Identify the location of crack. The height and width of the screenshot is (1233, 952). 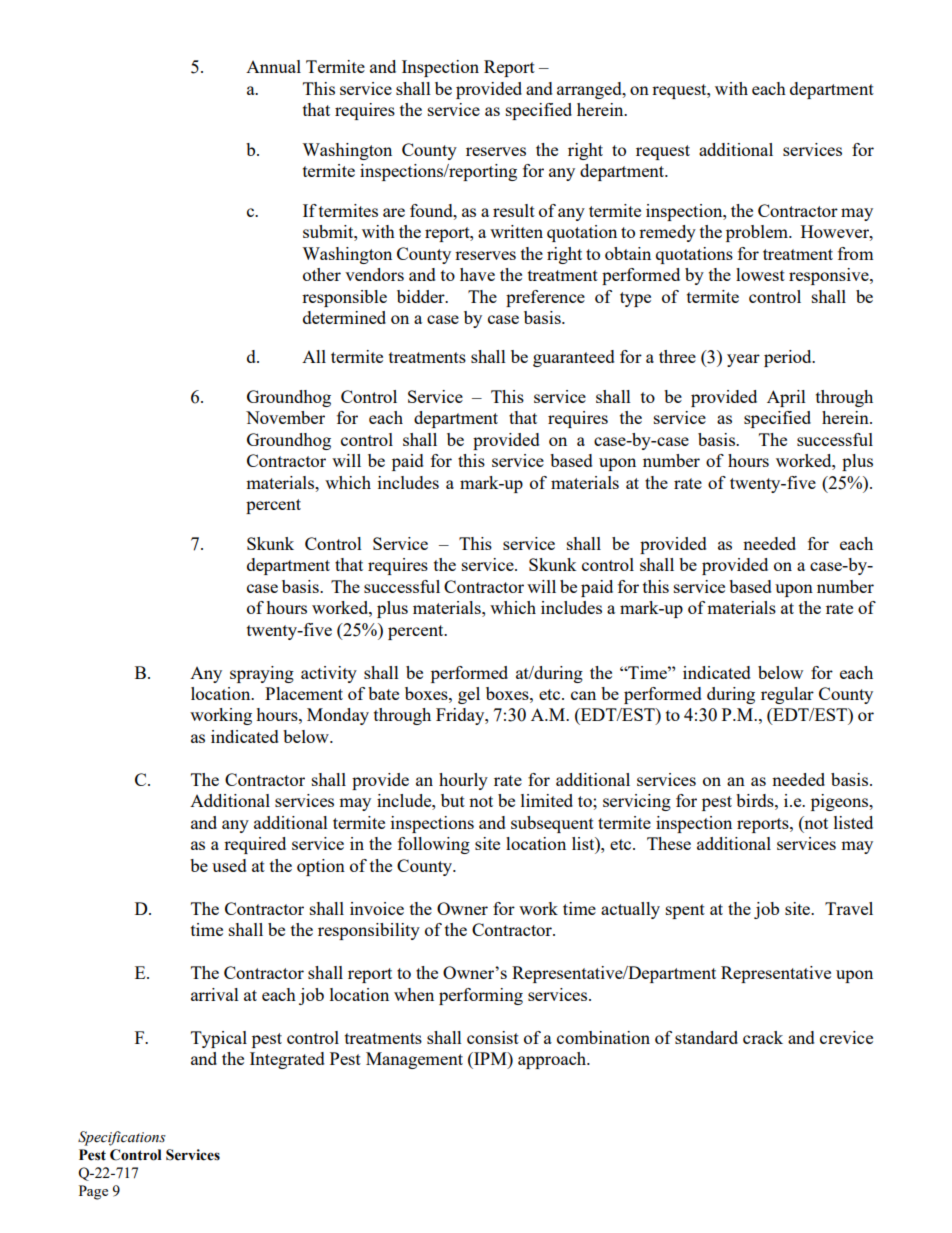
(763, 1037).
